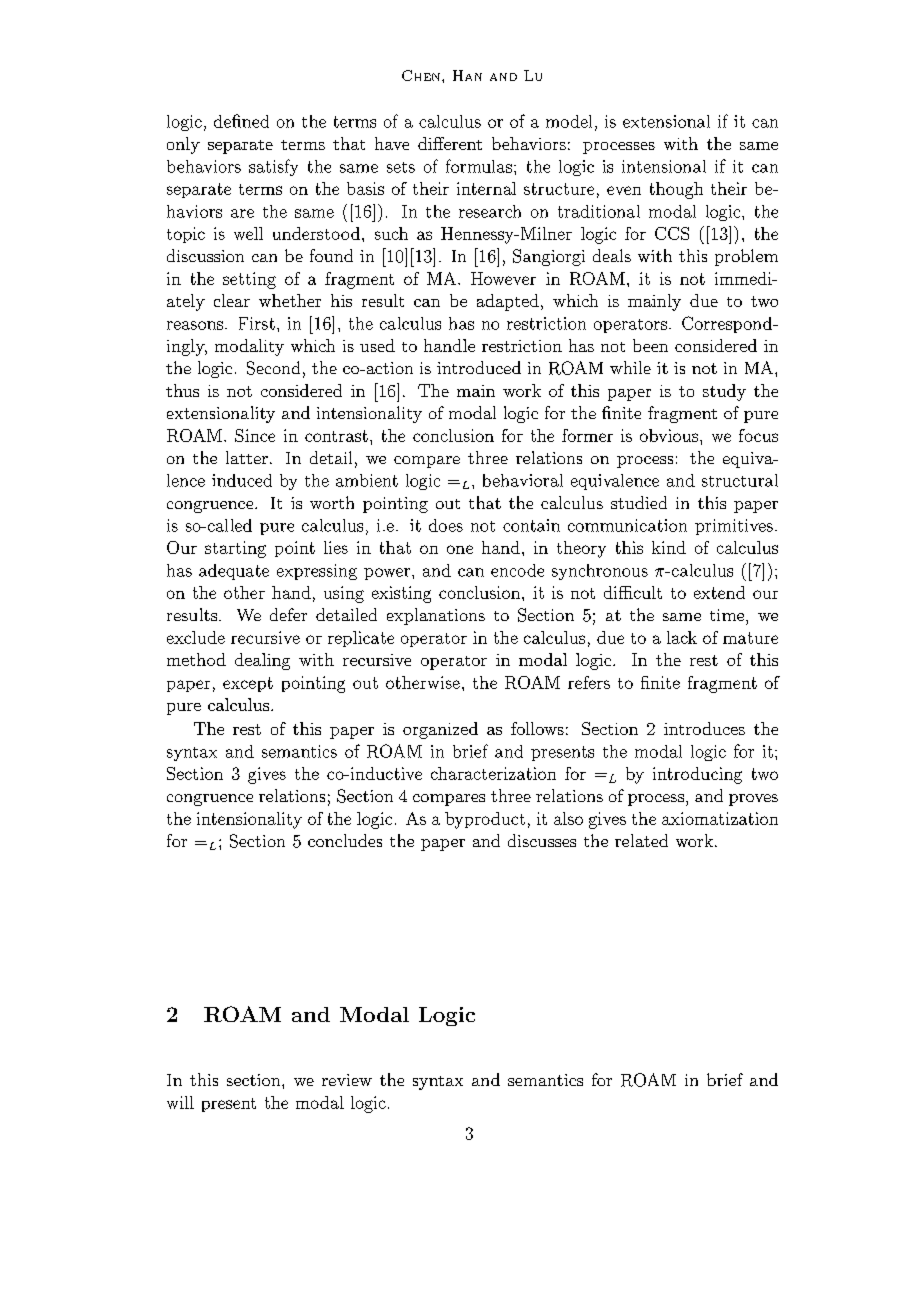 The width and height of the screenshot is (924, 1308). I want to click on related, so click(641, 840).
